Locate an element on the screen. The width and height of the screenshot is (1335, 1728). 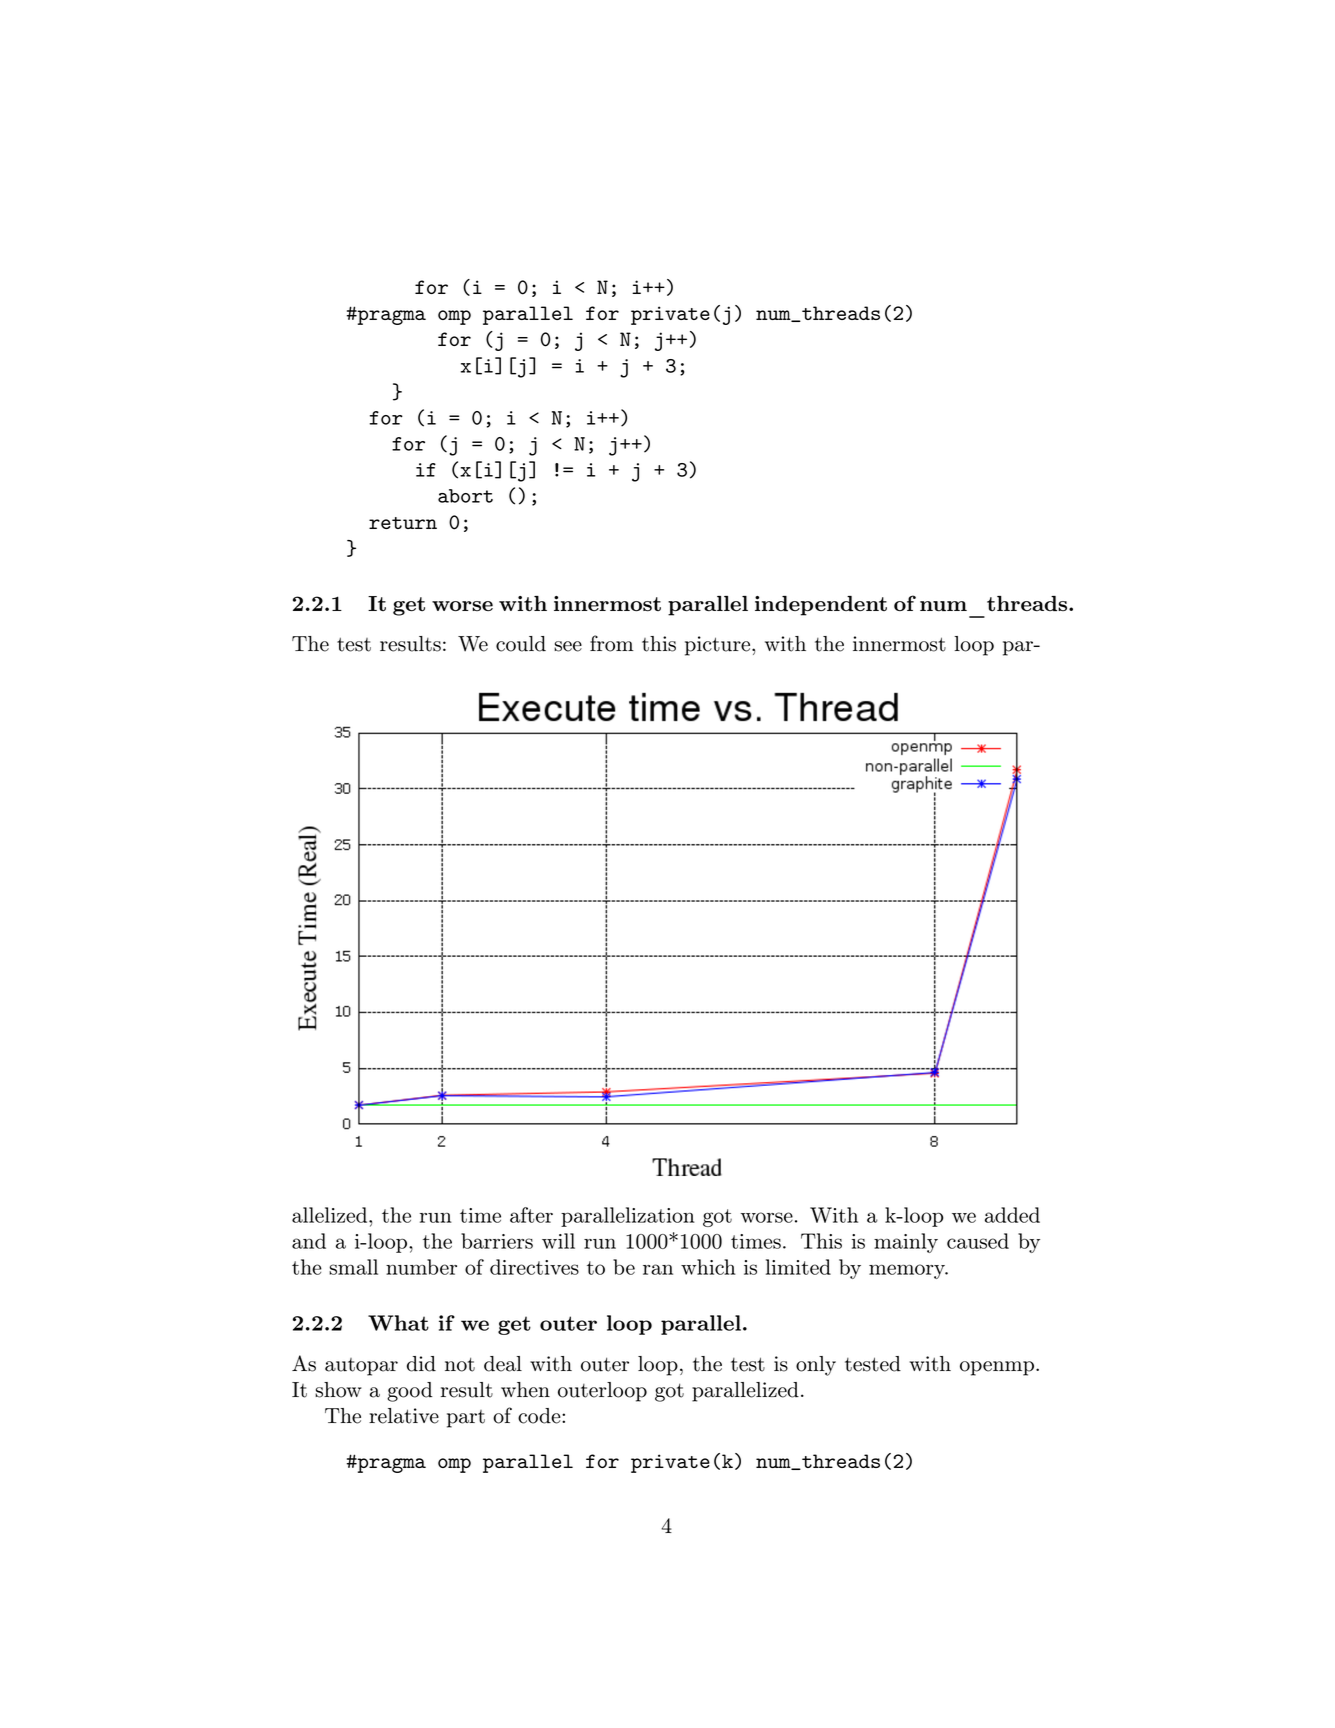
after is located at coordinates (531, 1215).
